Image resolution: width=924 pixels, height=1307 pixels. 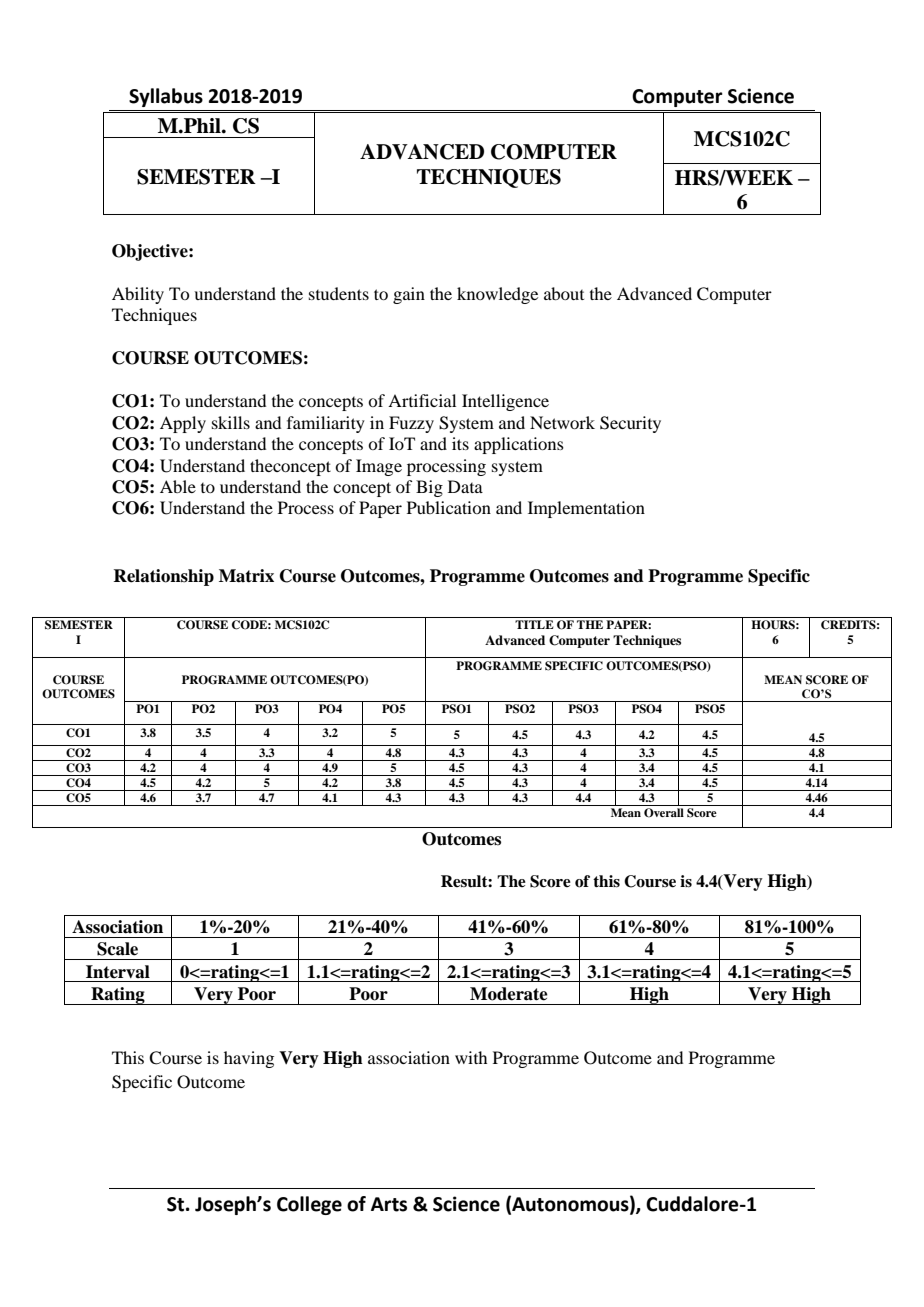 What do you see at coordinates (509, 994) in the screenshot?
I see `Moderate` at bounding box center [509, 994].
